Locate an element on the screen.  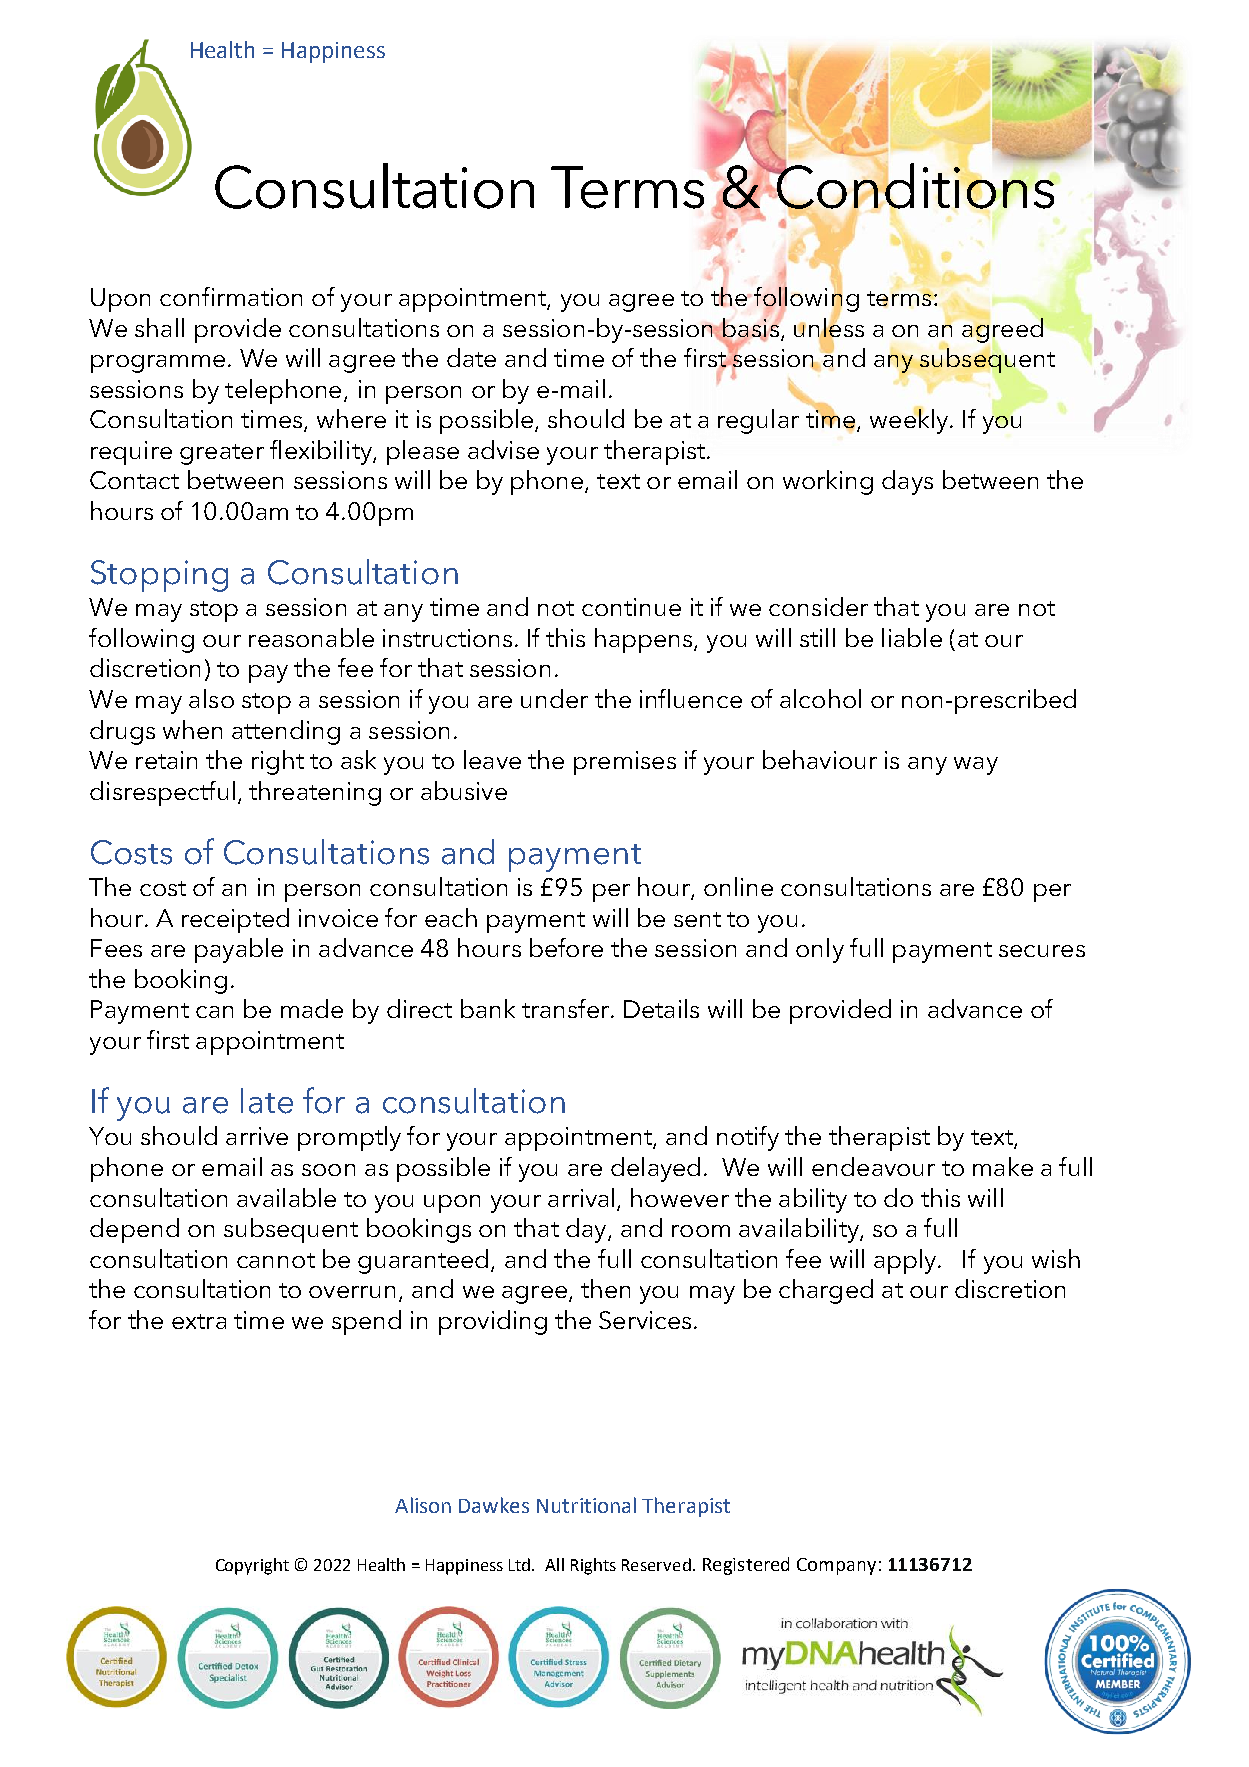
liable is located at coordinates (912, 637).
